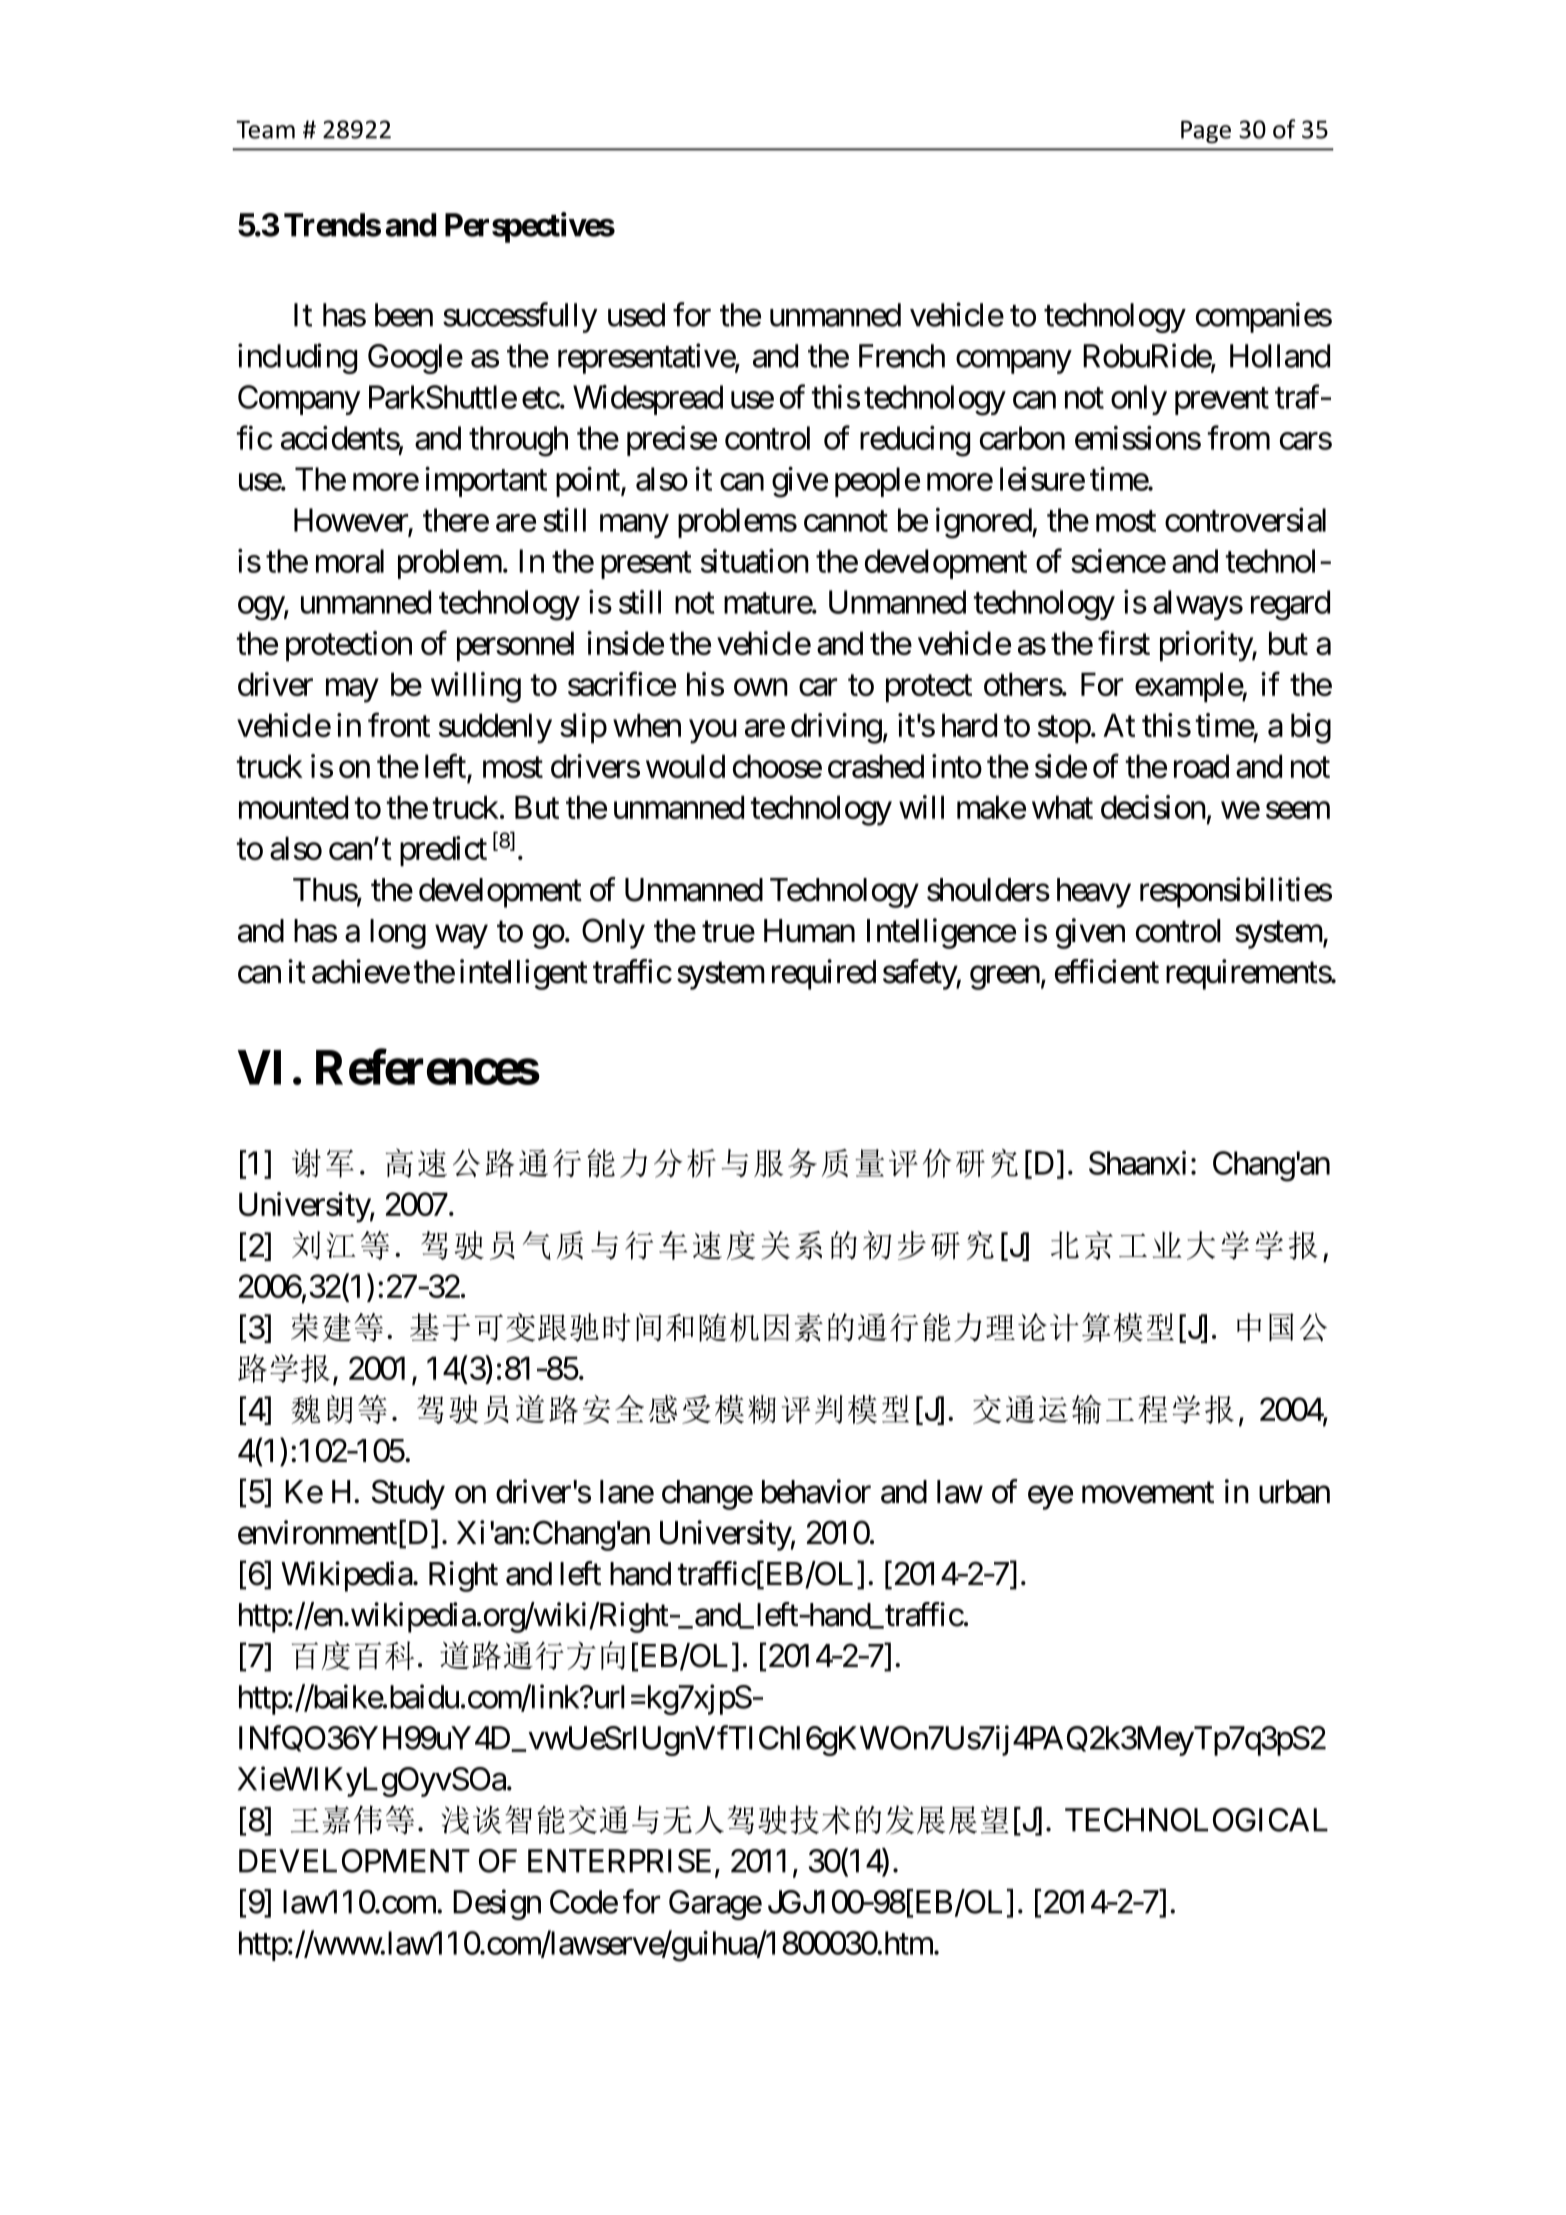 The width and height of the screenshot is (1566, 2215). Describe the element at coordinates (265, 129) in the screenshot. I see `Team` at that location.
